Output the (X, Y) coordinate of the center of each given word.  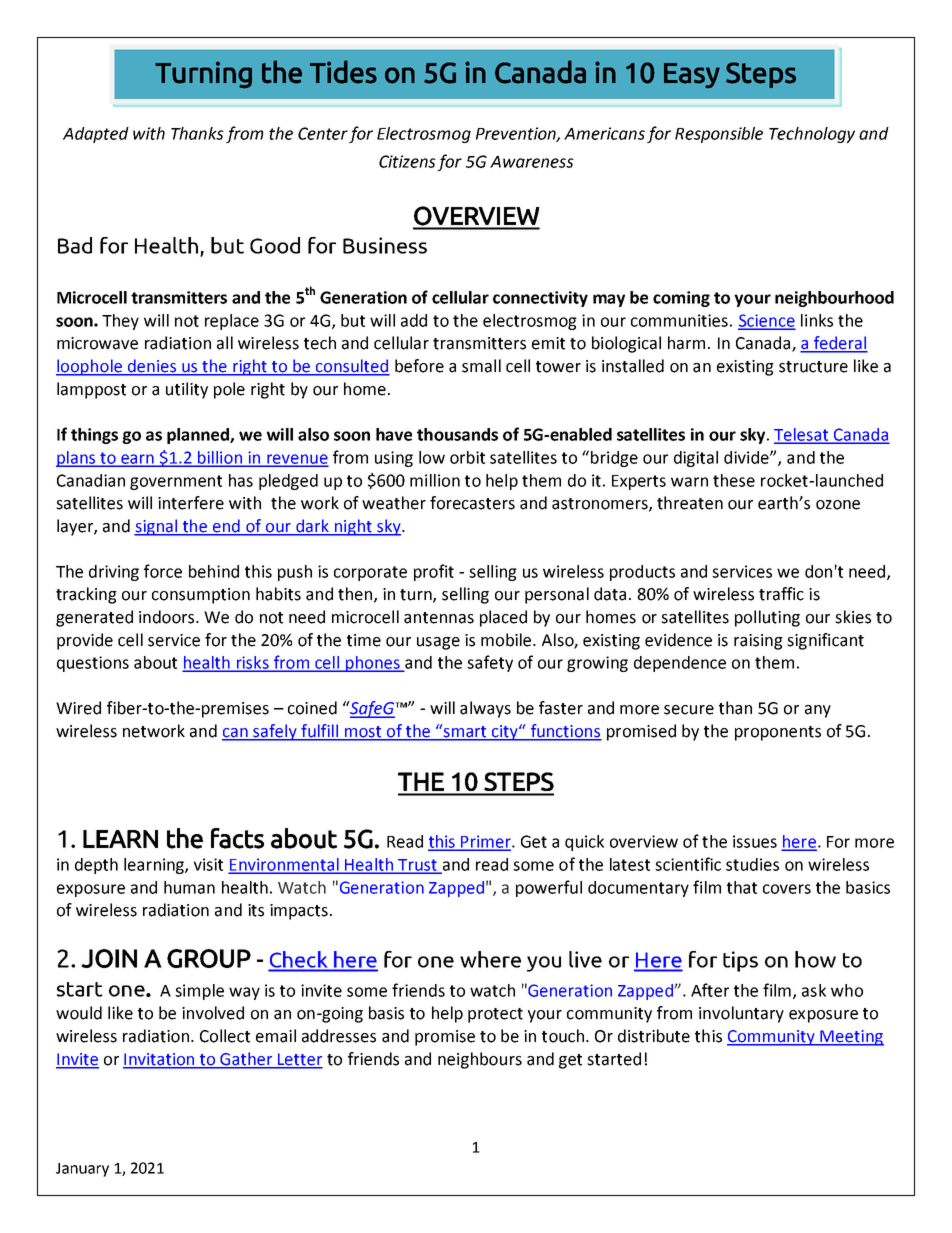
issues (755, 841)
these (734, 480)
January (82, 1170)
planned (199, 436)
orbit (467, 457)
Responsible (719, 135)
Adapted (96, 135)
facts (237, 838)
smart (465, 732)
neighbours (480, 1060)
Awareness (532, 162)
